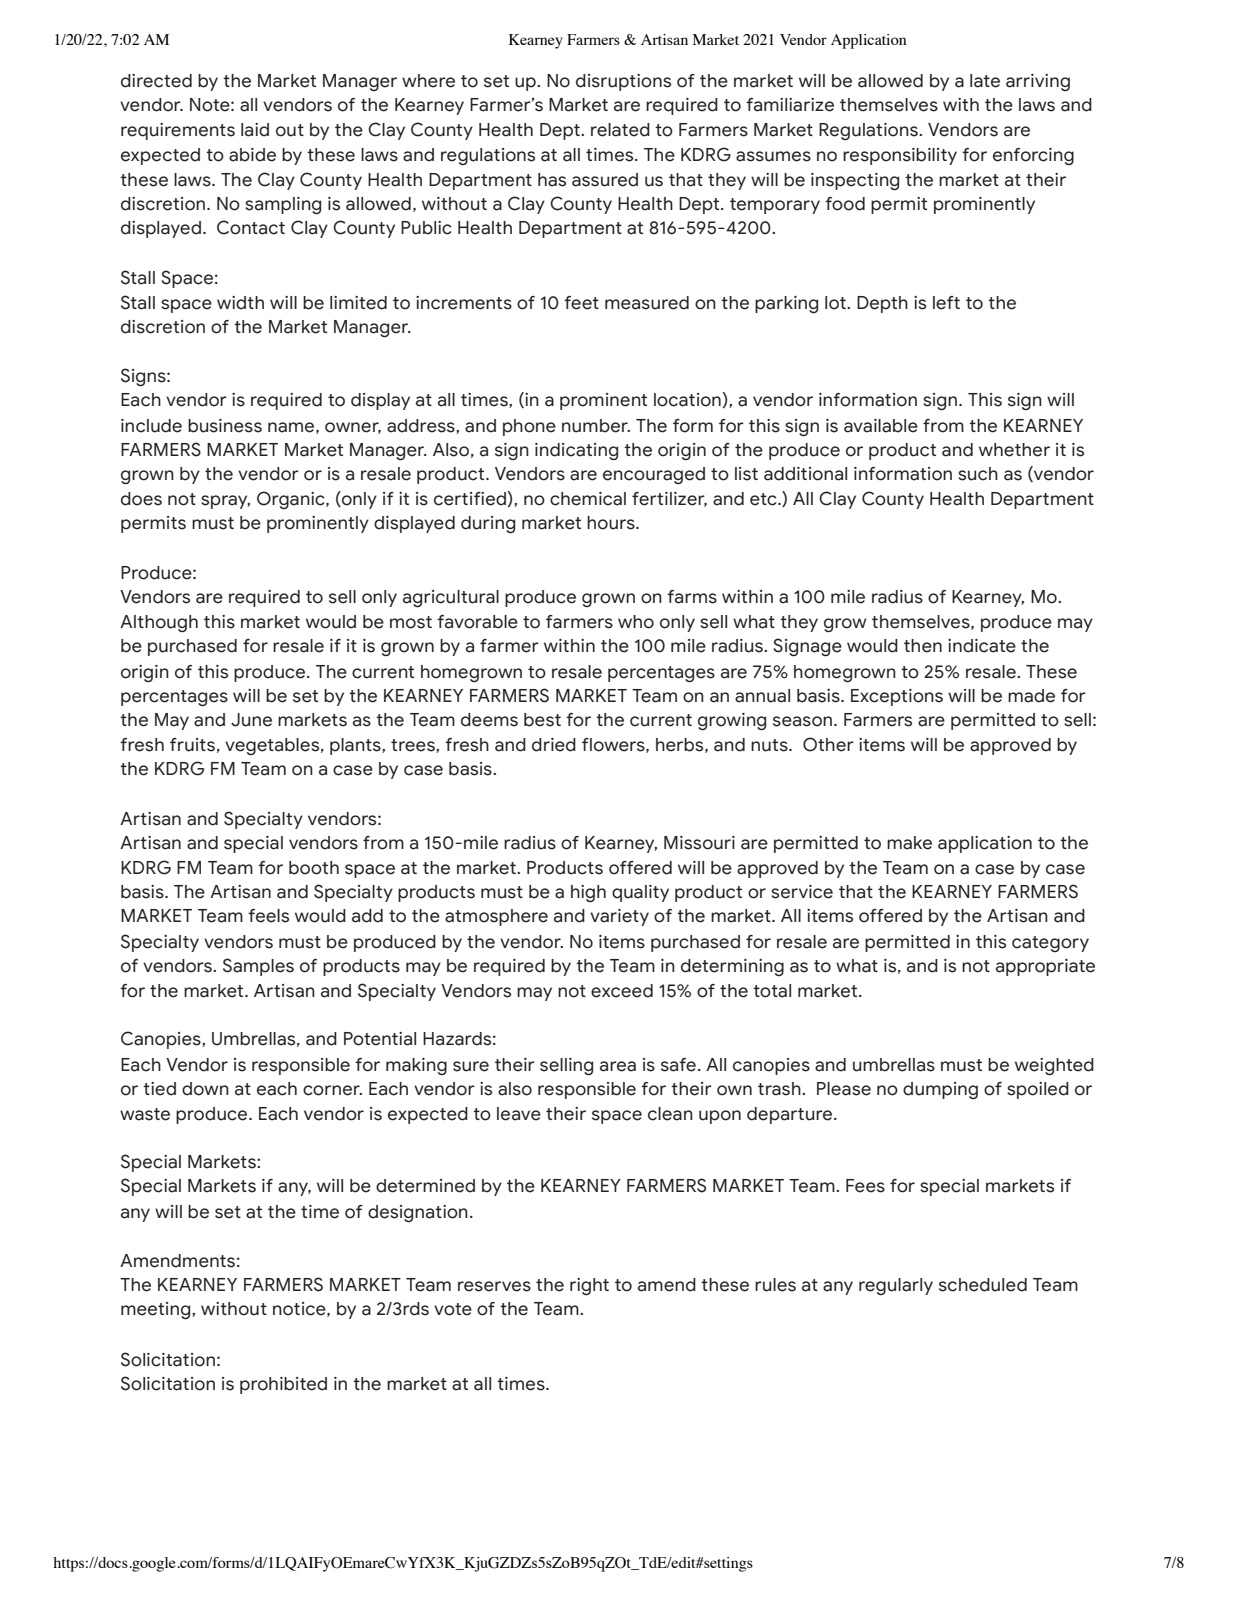 Image resolution: width=1238 pixels, height=1602 pixels. I want to click on scheduled, so click(983, 1285).
